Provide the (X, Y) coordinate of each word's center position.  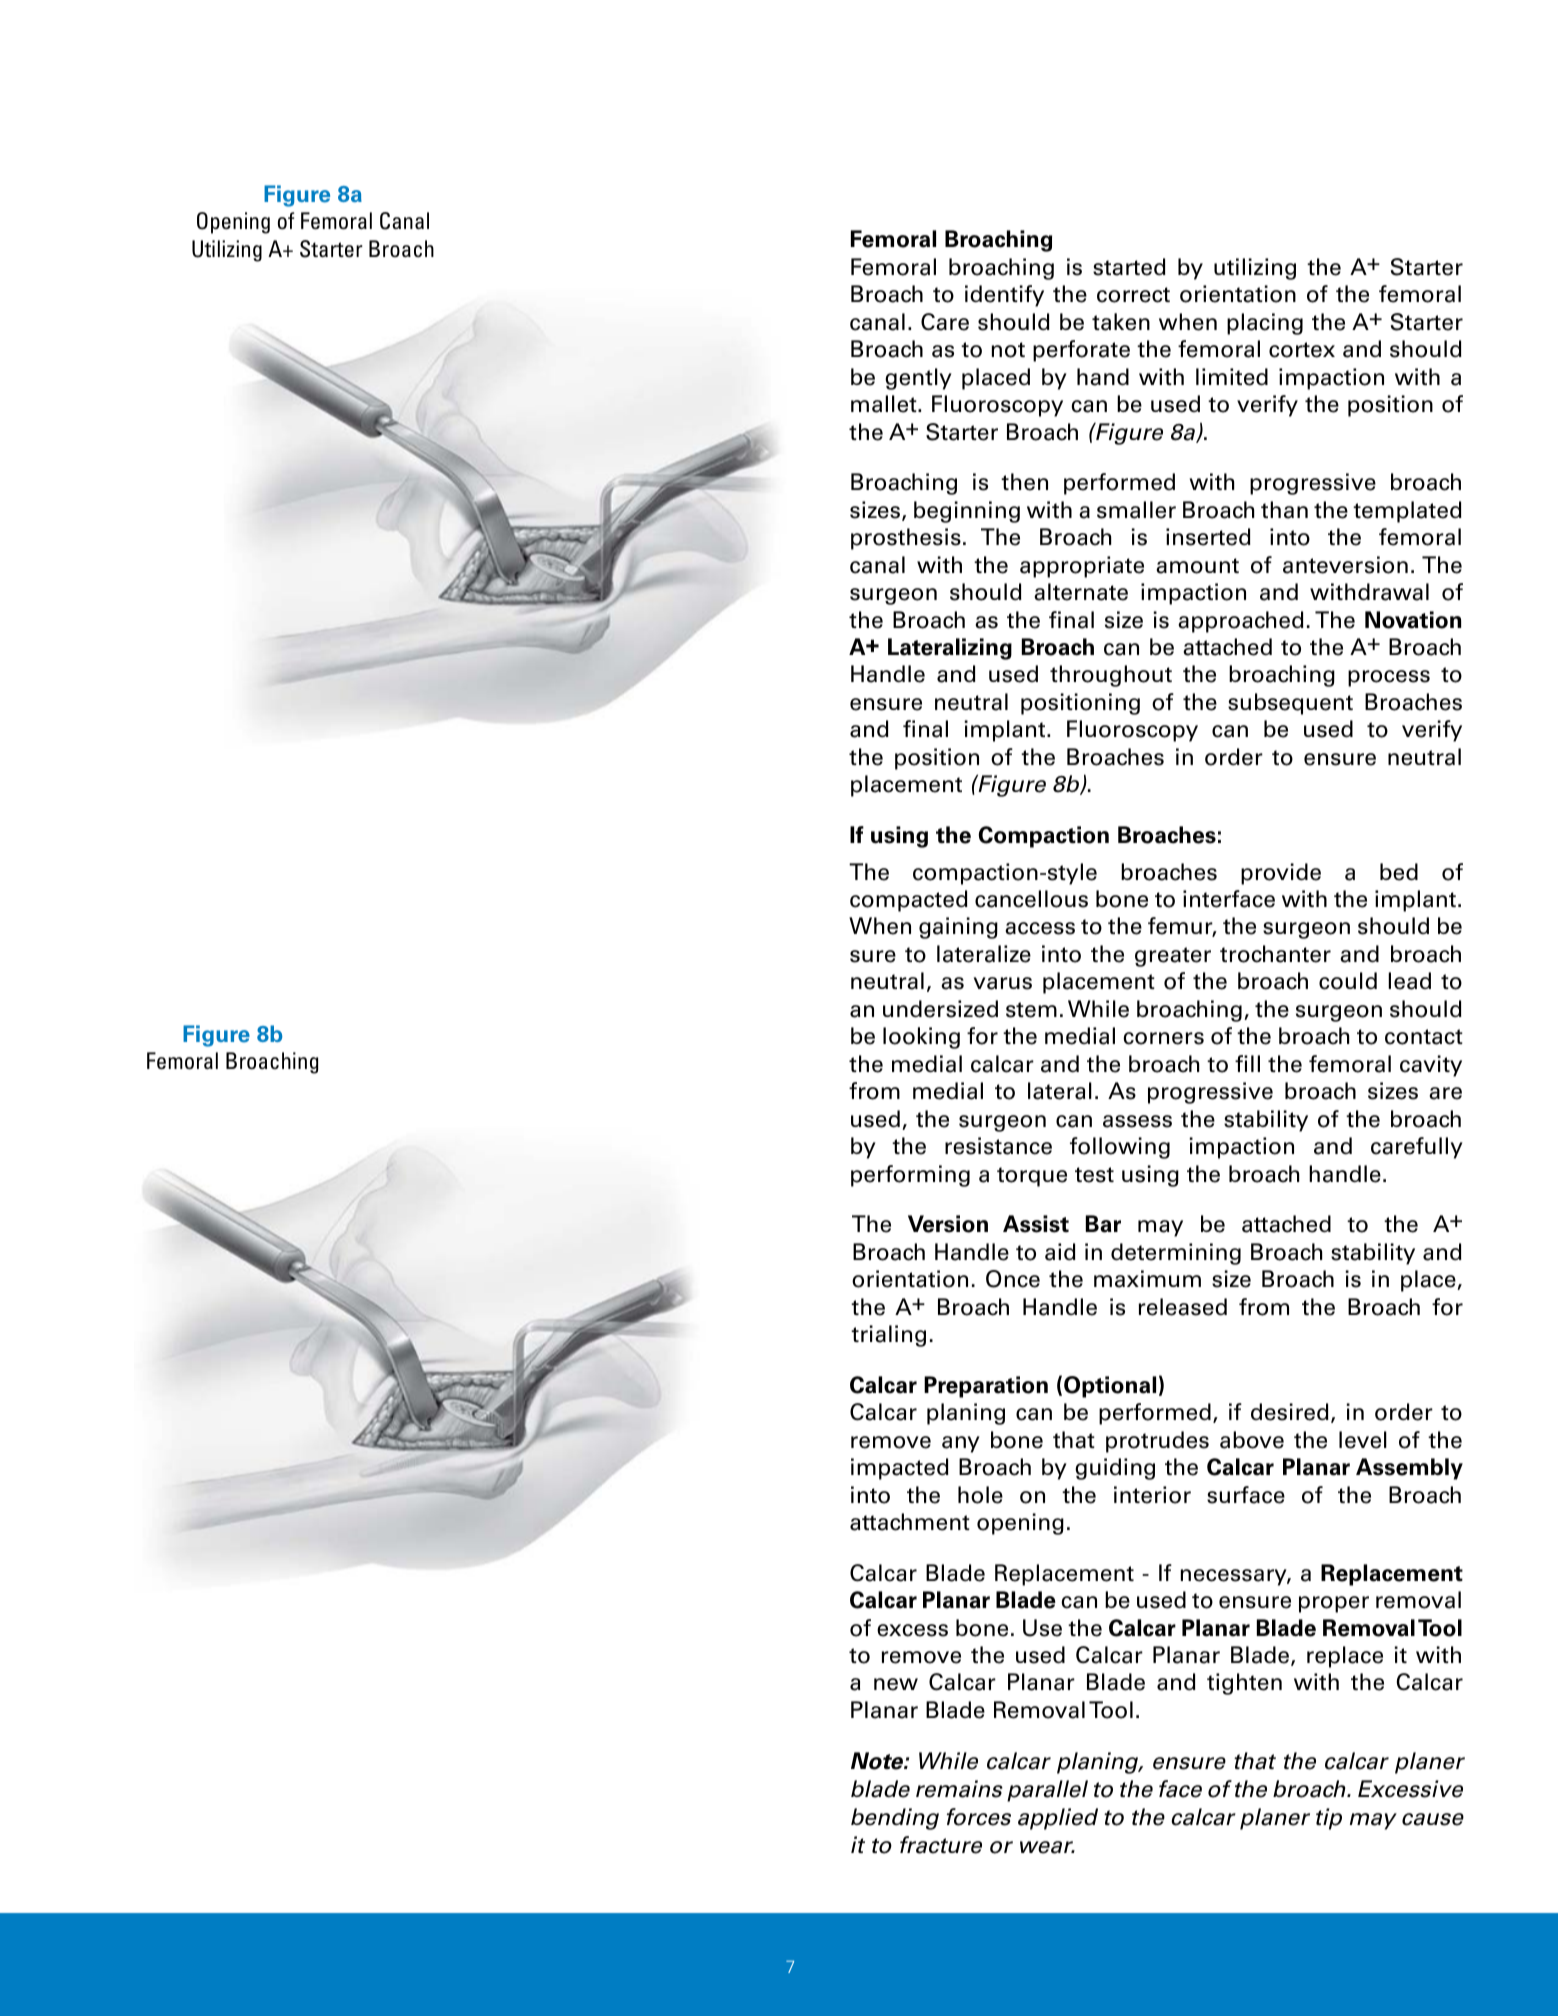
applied (1058, 1819)
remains (959, 1789)
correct (1133, 295)
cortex (1302, 350)
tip (1329, 1819)
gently (918, 379)
